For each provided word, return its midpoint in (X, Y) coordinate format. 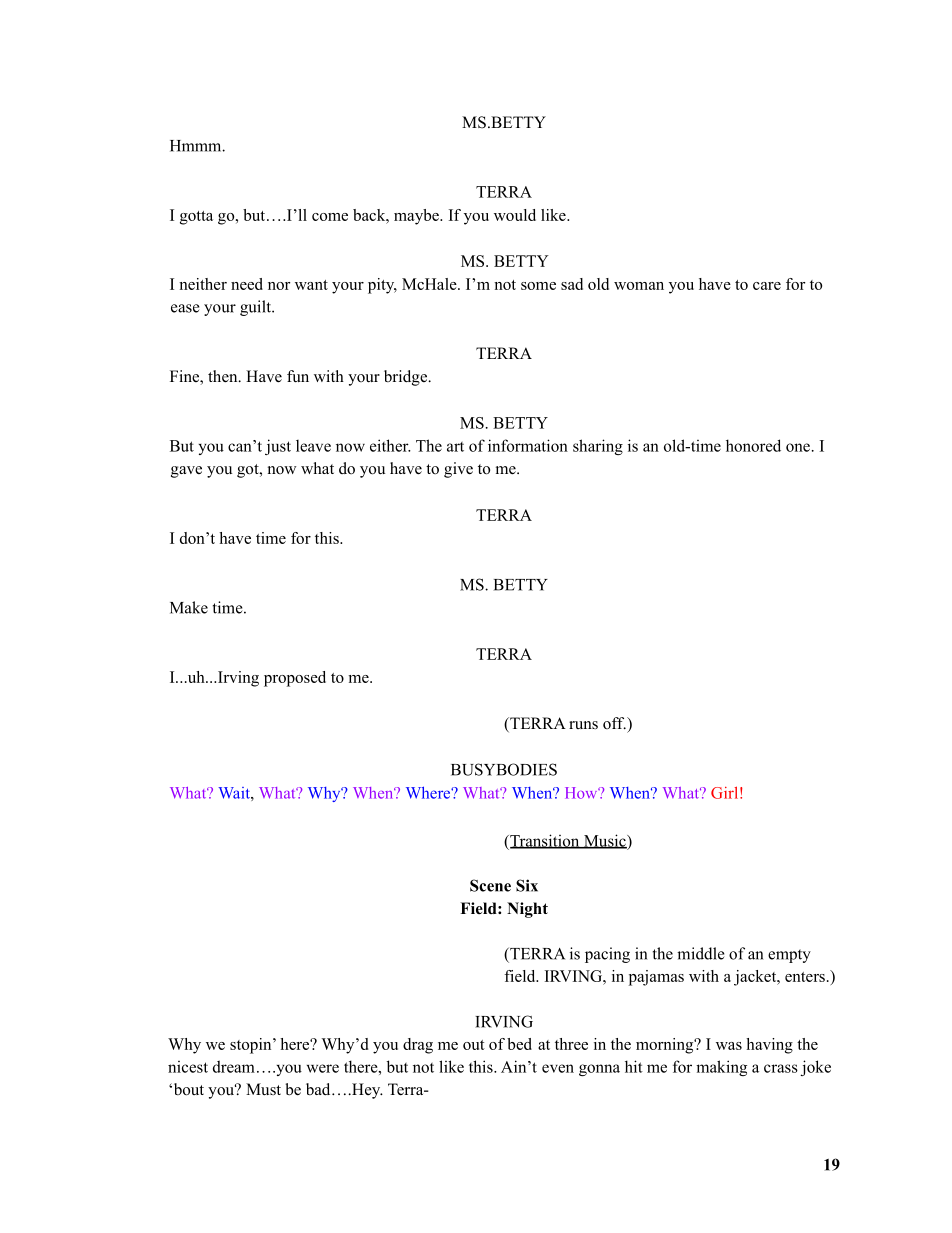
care (767, 286)
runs (583, 725)
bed (519, 1044)
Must (263, 1089)
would (515, 215)
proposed (295, 679)
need (247, 284)
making (721, 1068)
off (614, 723)
